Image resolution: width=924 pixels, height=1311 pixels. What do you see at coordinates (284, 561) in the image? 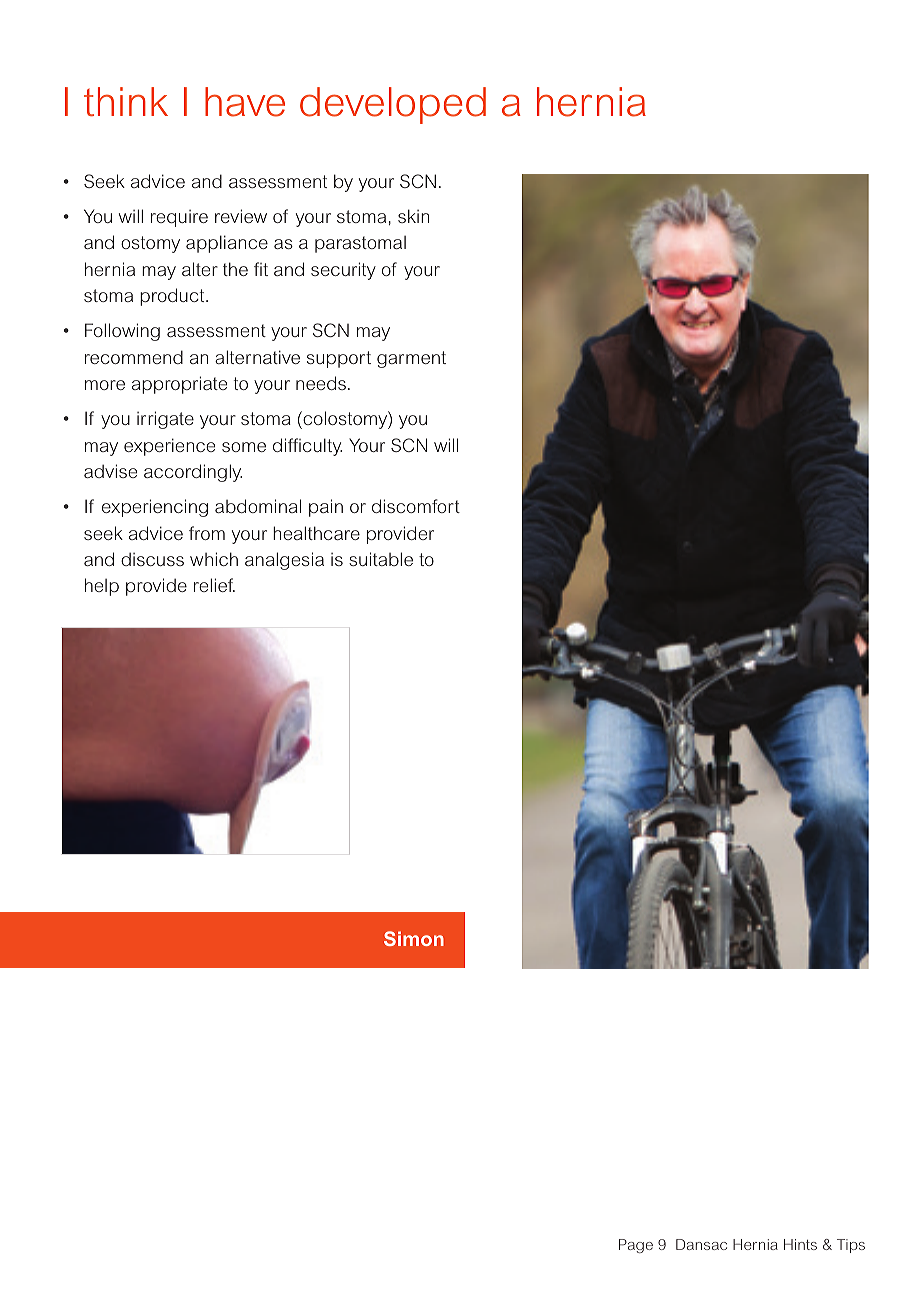
I see `analgesia` at bounding box center [284, 561].
